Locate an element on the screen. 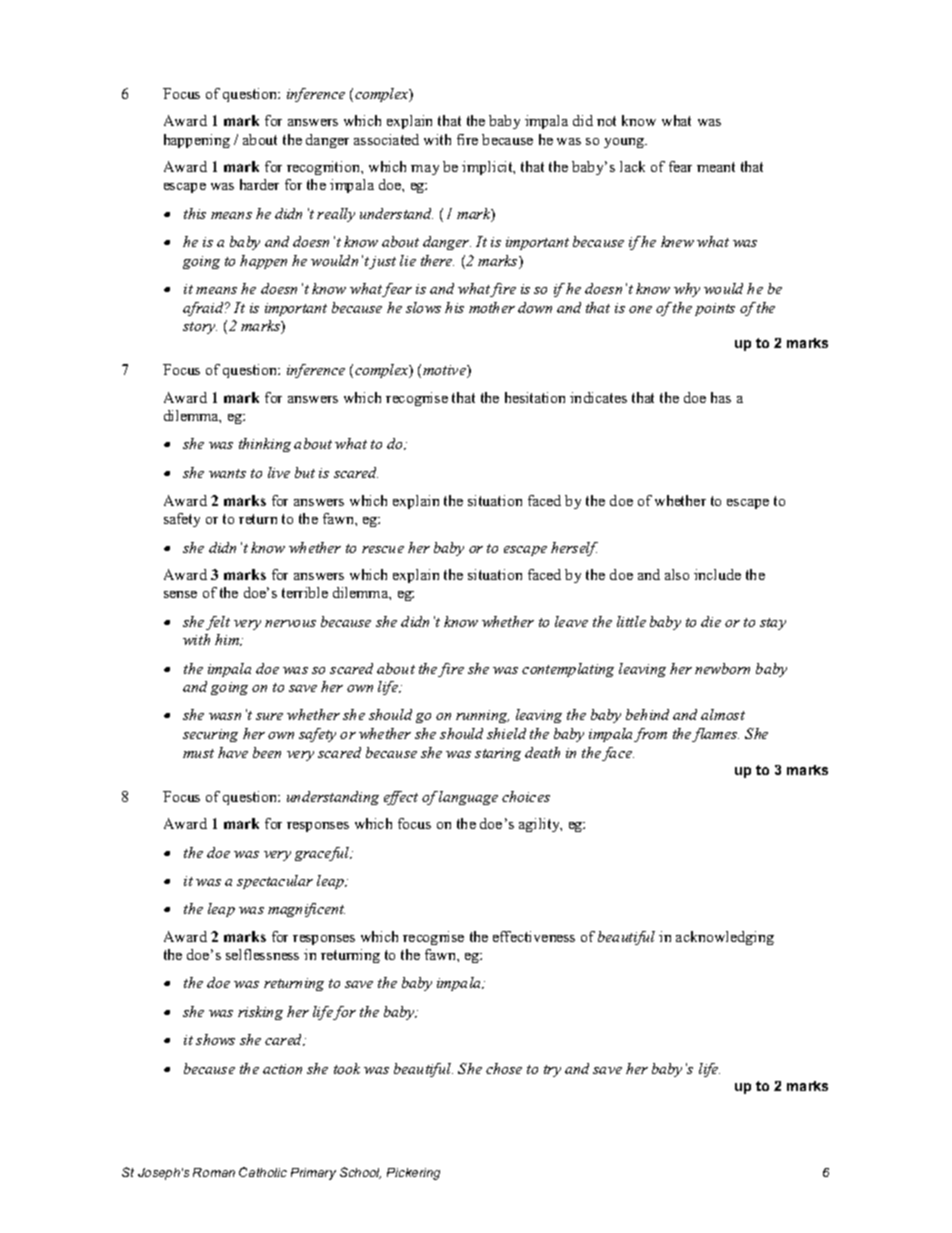  harder is located at coordinates (259, 184).
